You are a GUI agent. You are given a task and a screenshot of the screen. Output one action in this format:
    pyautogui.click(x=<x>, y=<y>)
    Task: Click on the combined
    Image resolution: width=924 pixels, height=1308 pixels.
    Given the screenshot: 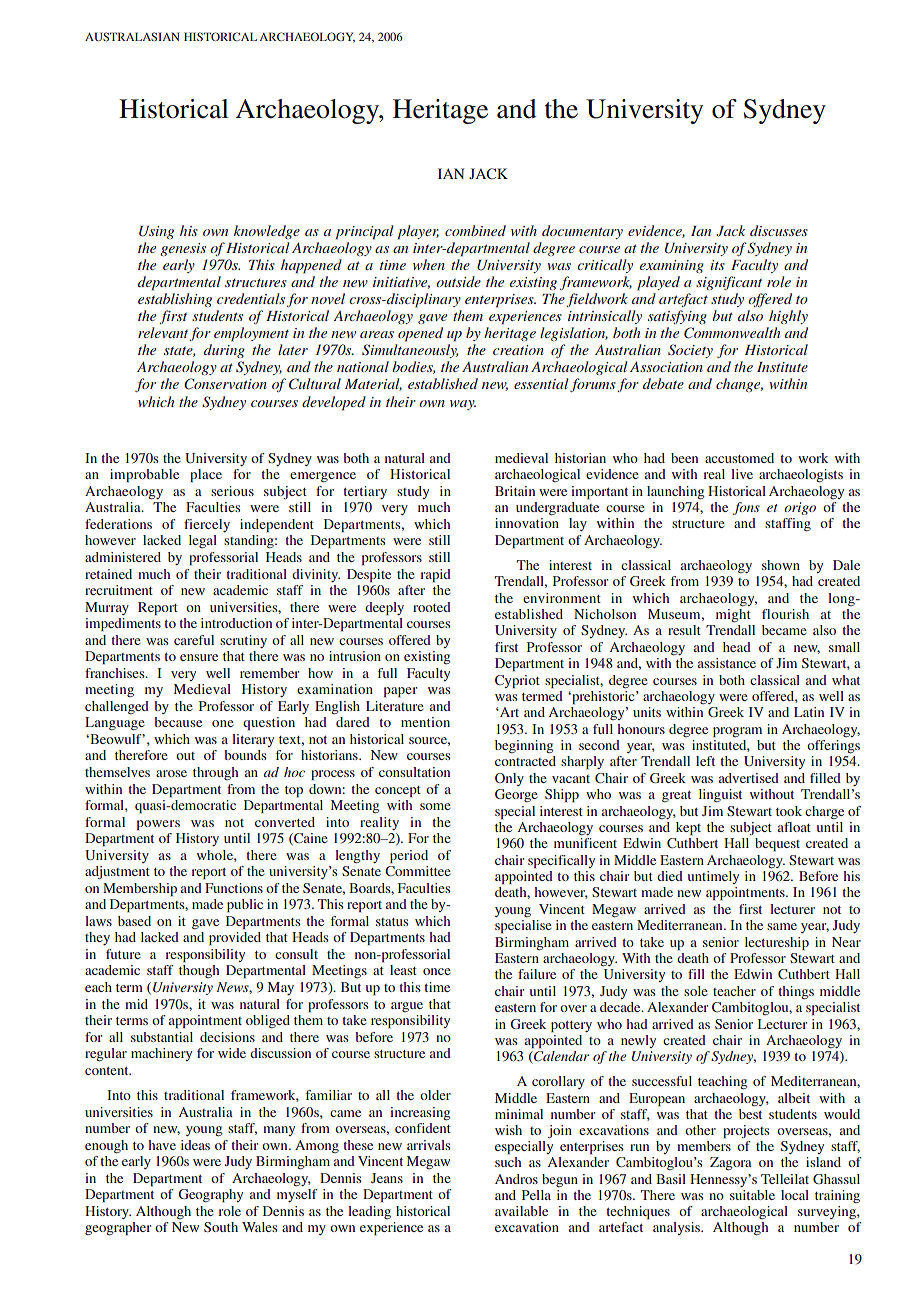 What is the action you would take?
    pyautogui.click(x=475, y=230)
